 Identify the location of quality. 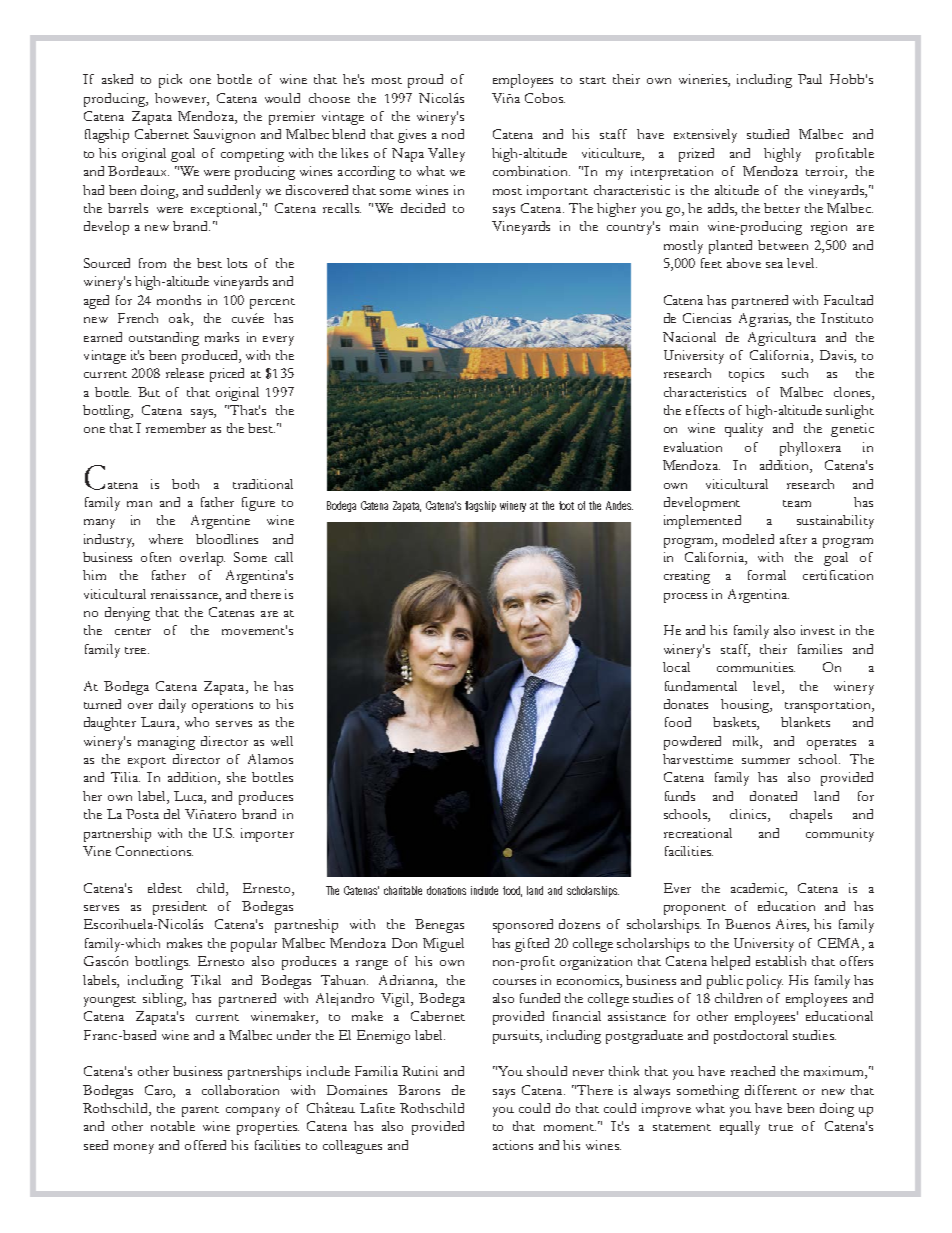
(744, 430).
